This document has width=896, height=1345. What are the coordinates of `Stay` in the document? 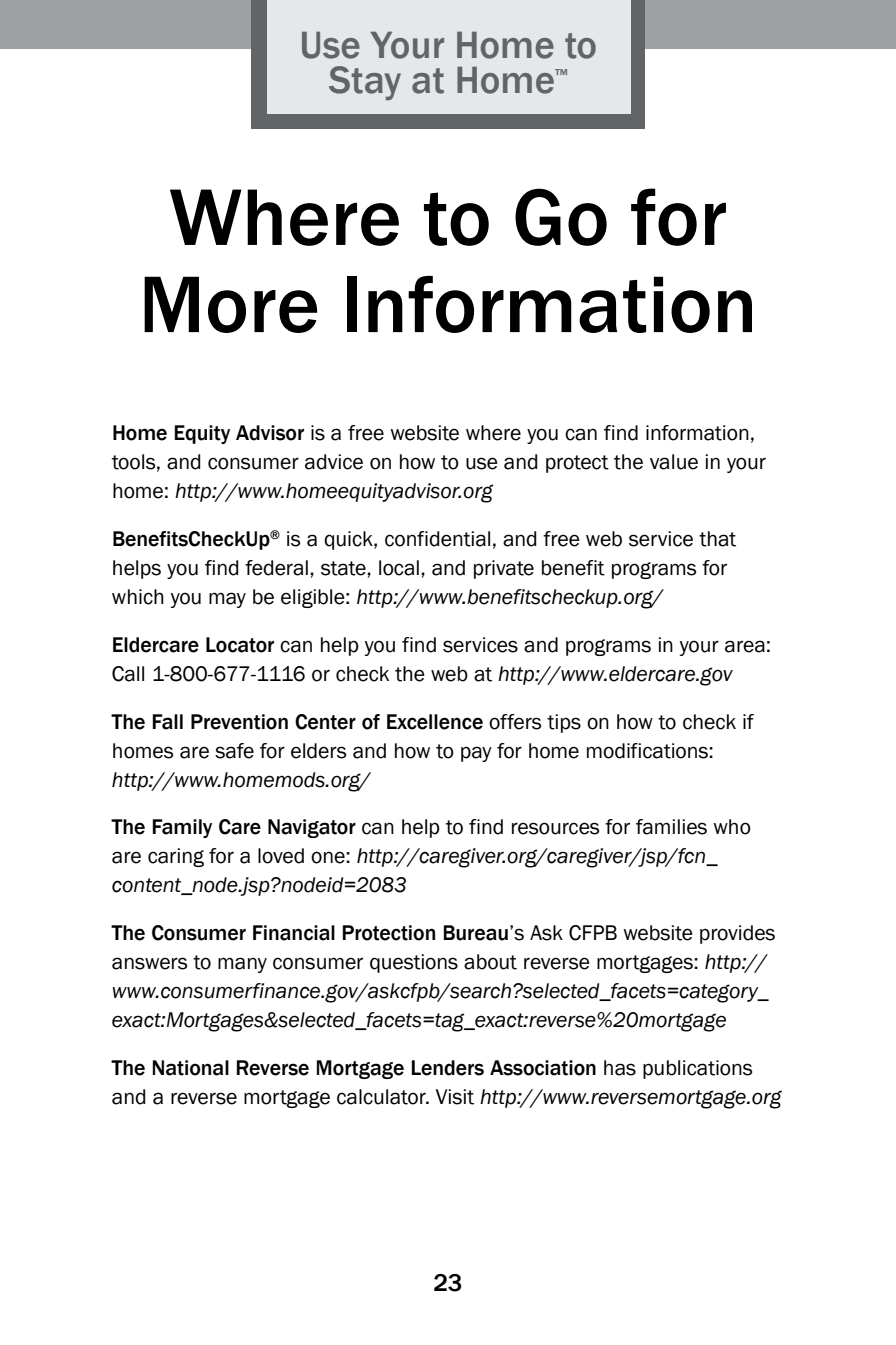 It's located at (365, 83).
